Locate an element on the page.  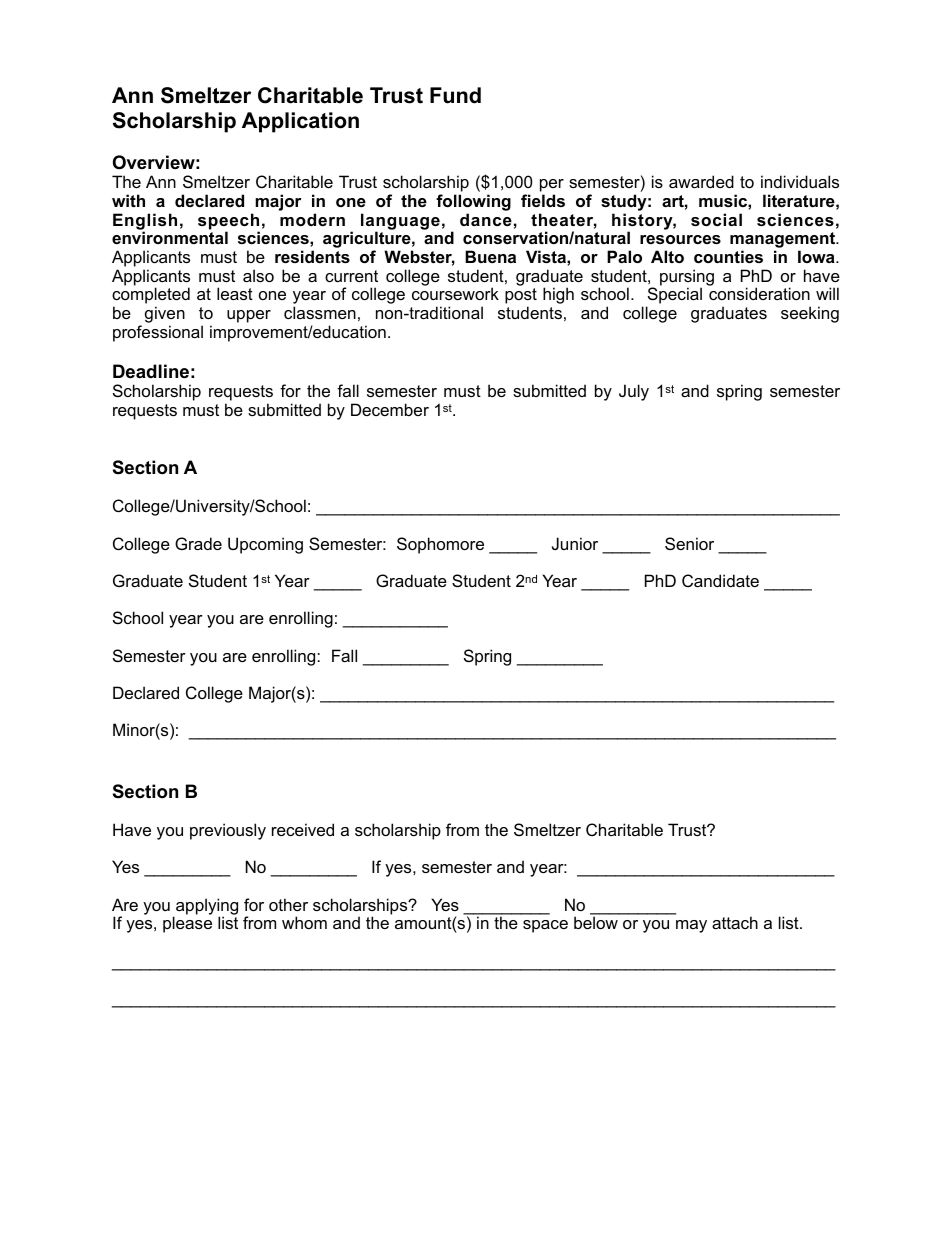
Grade is located at coordinates (198, 543).
